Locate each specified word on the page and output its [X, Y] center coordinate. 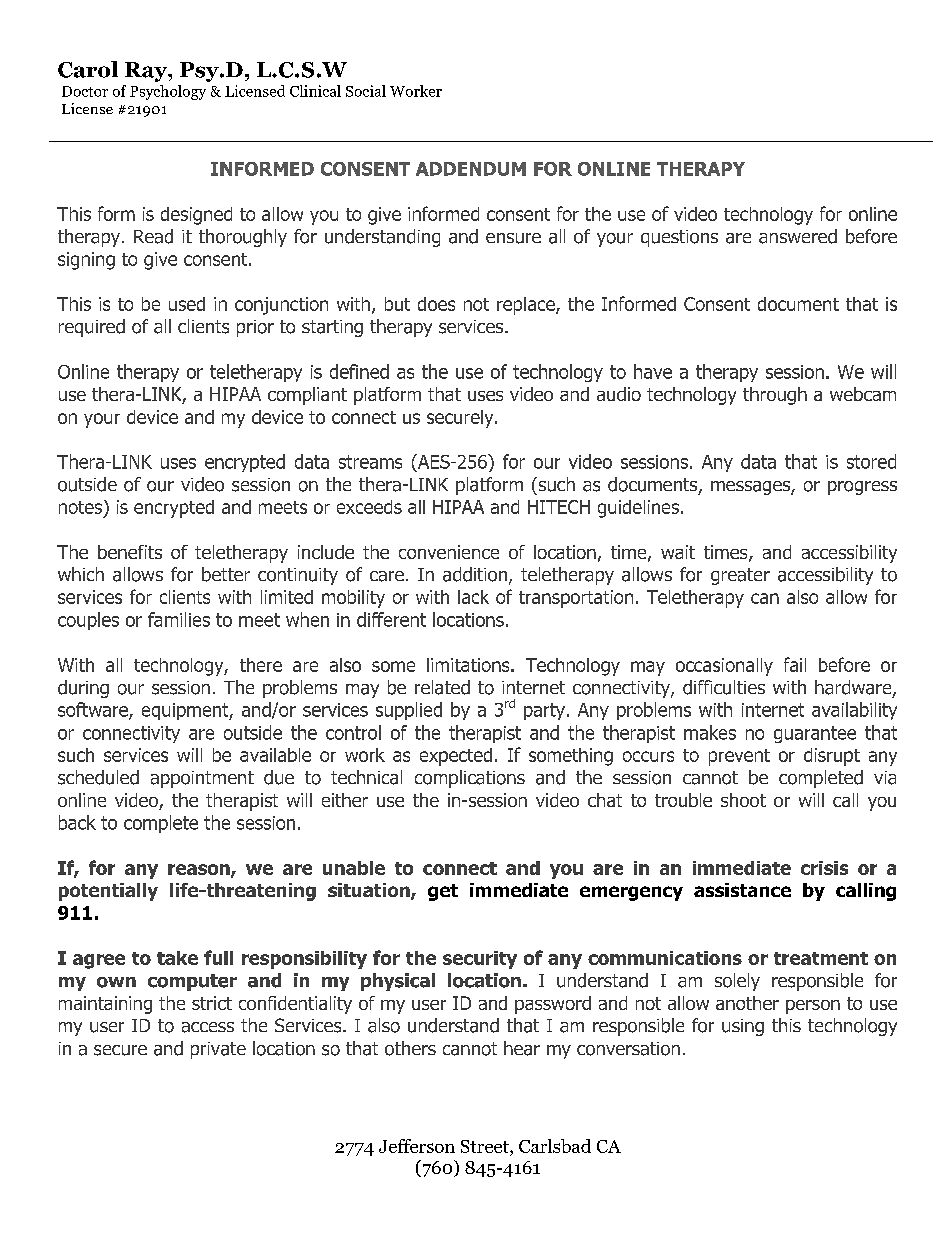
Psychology [168, 92]
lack [473, 597]
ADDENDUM [471, 169]
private [218, 1050]
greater [740, 576]
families [179, 619]
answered [798, 236]
